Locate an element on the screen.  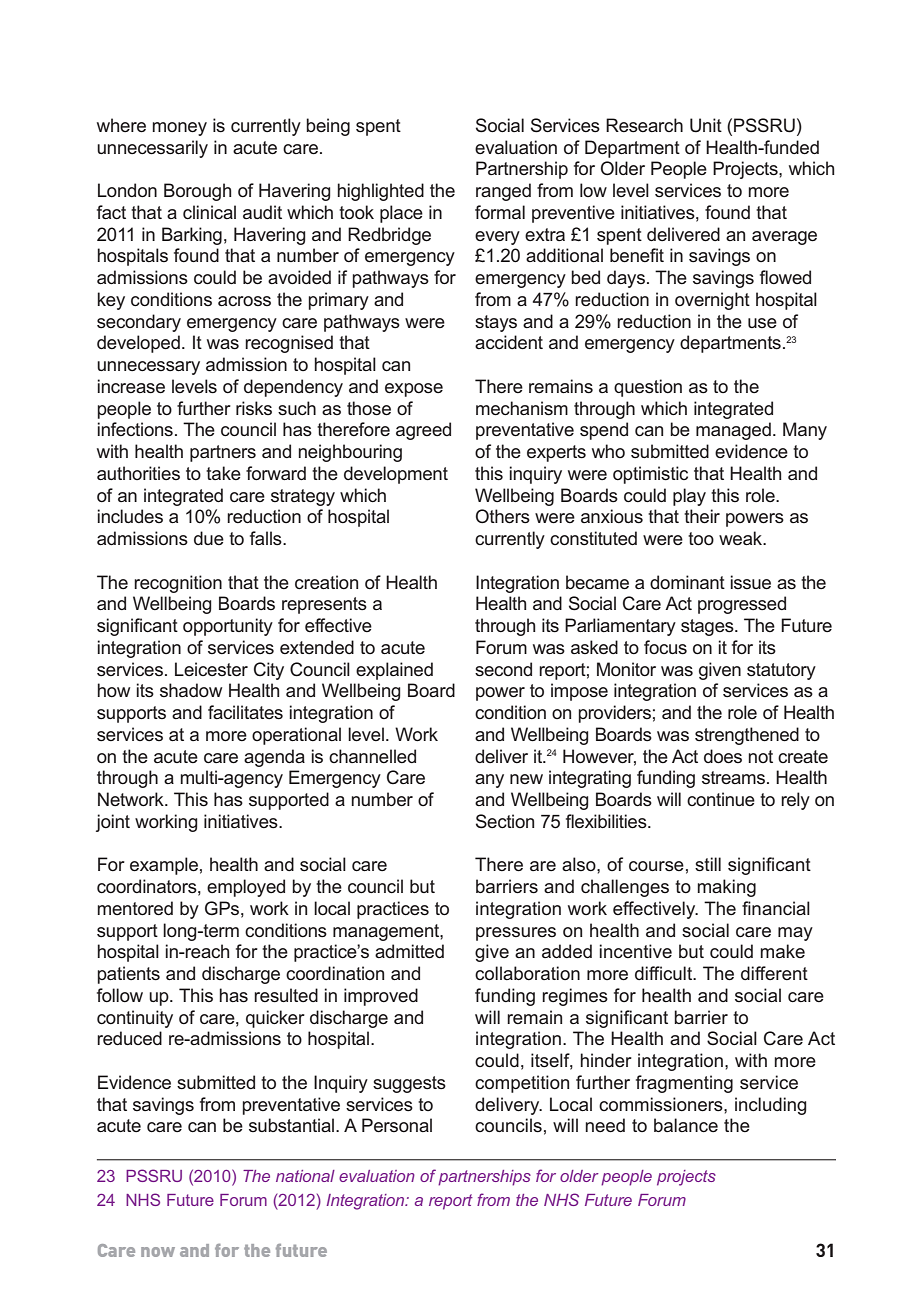
shadow is located at coordinates (191, 690).
